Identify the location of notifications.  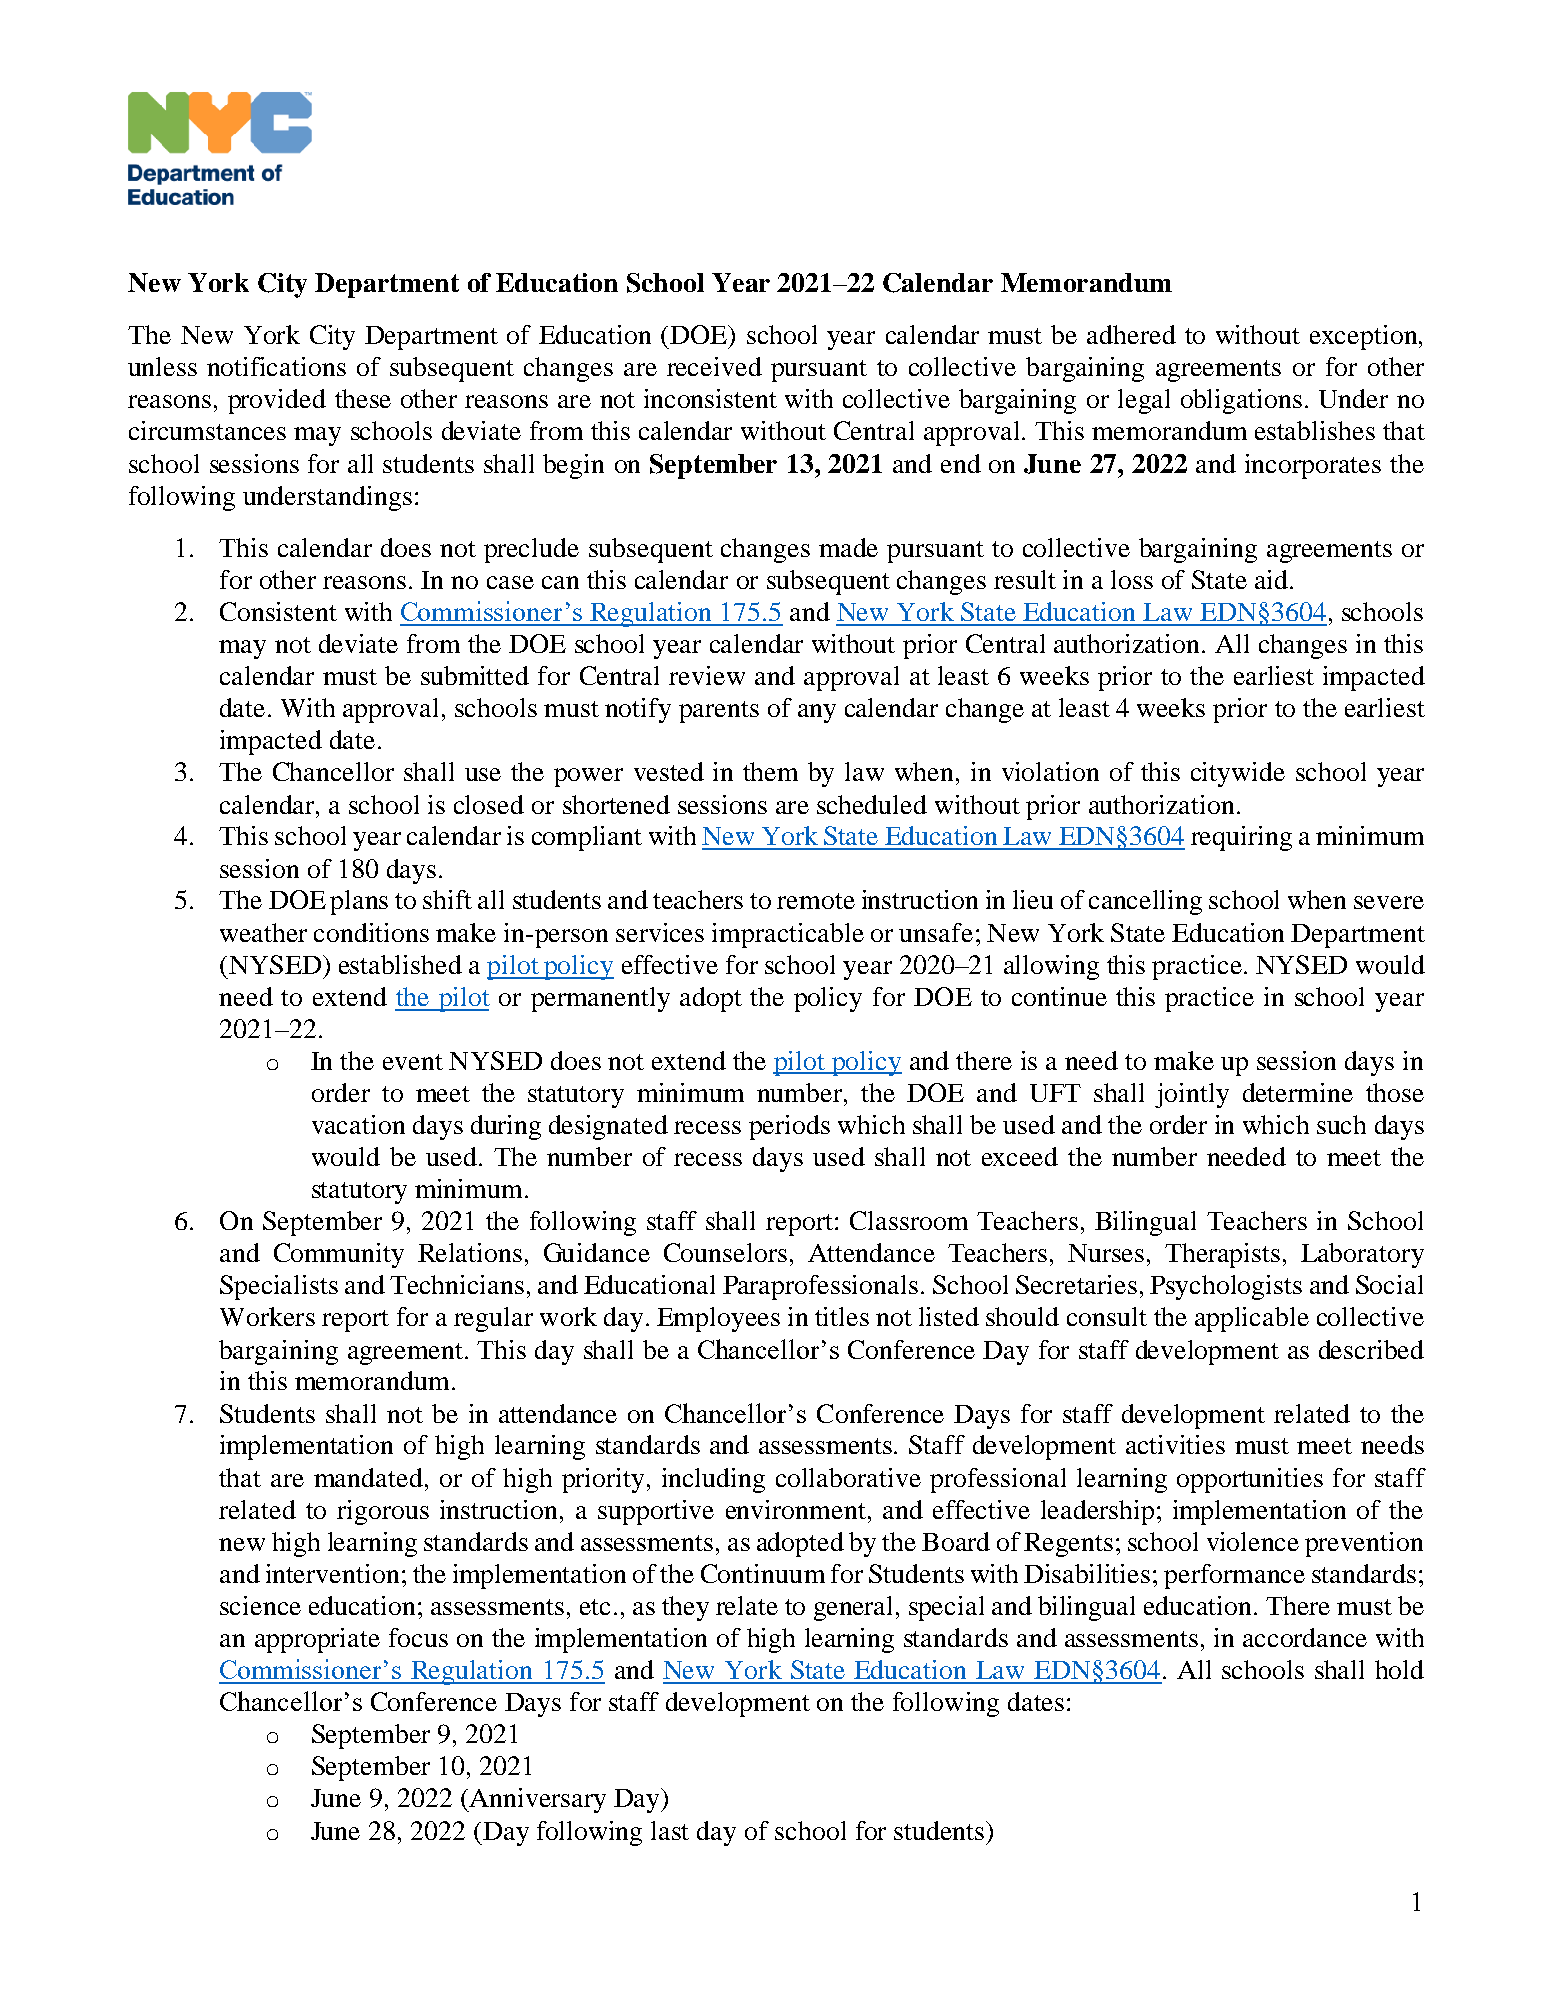
(276, 366).
